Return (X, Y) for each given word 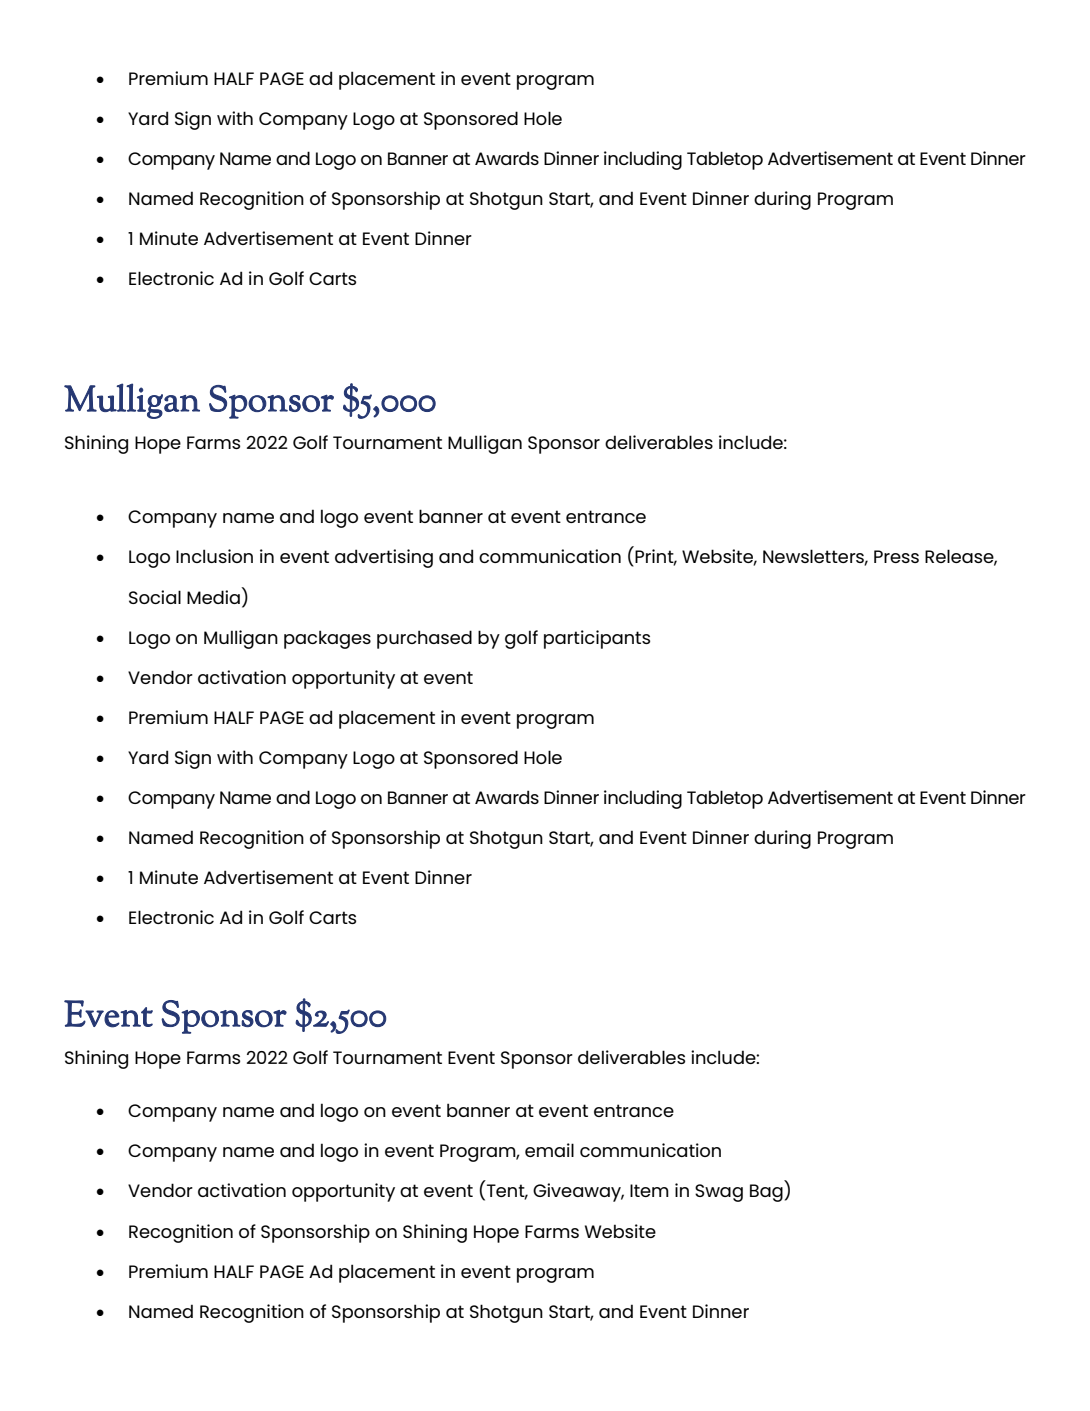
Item (649, 1190)
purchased (424, 639)
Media (213, 597)
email (549, 1150)
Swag (719, 1193)
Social (155, 597)
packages (327, 639)
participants (597, 639)
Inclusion (214, 556)
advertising (384, 558)
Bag (766, 1193)
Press (896, 556)
